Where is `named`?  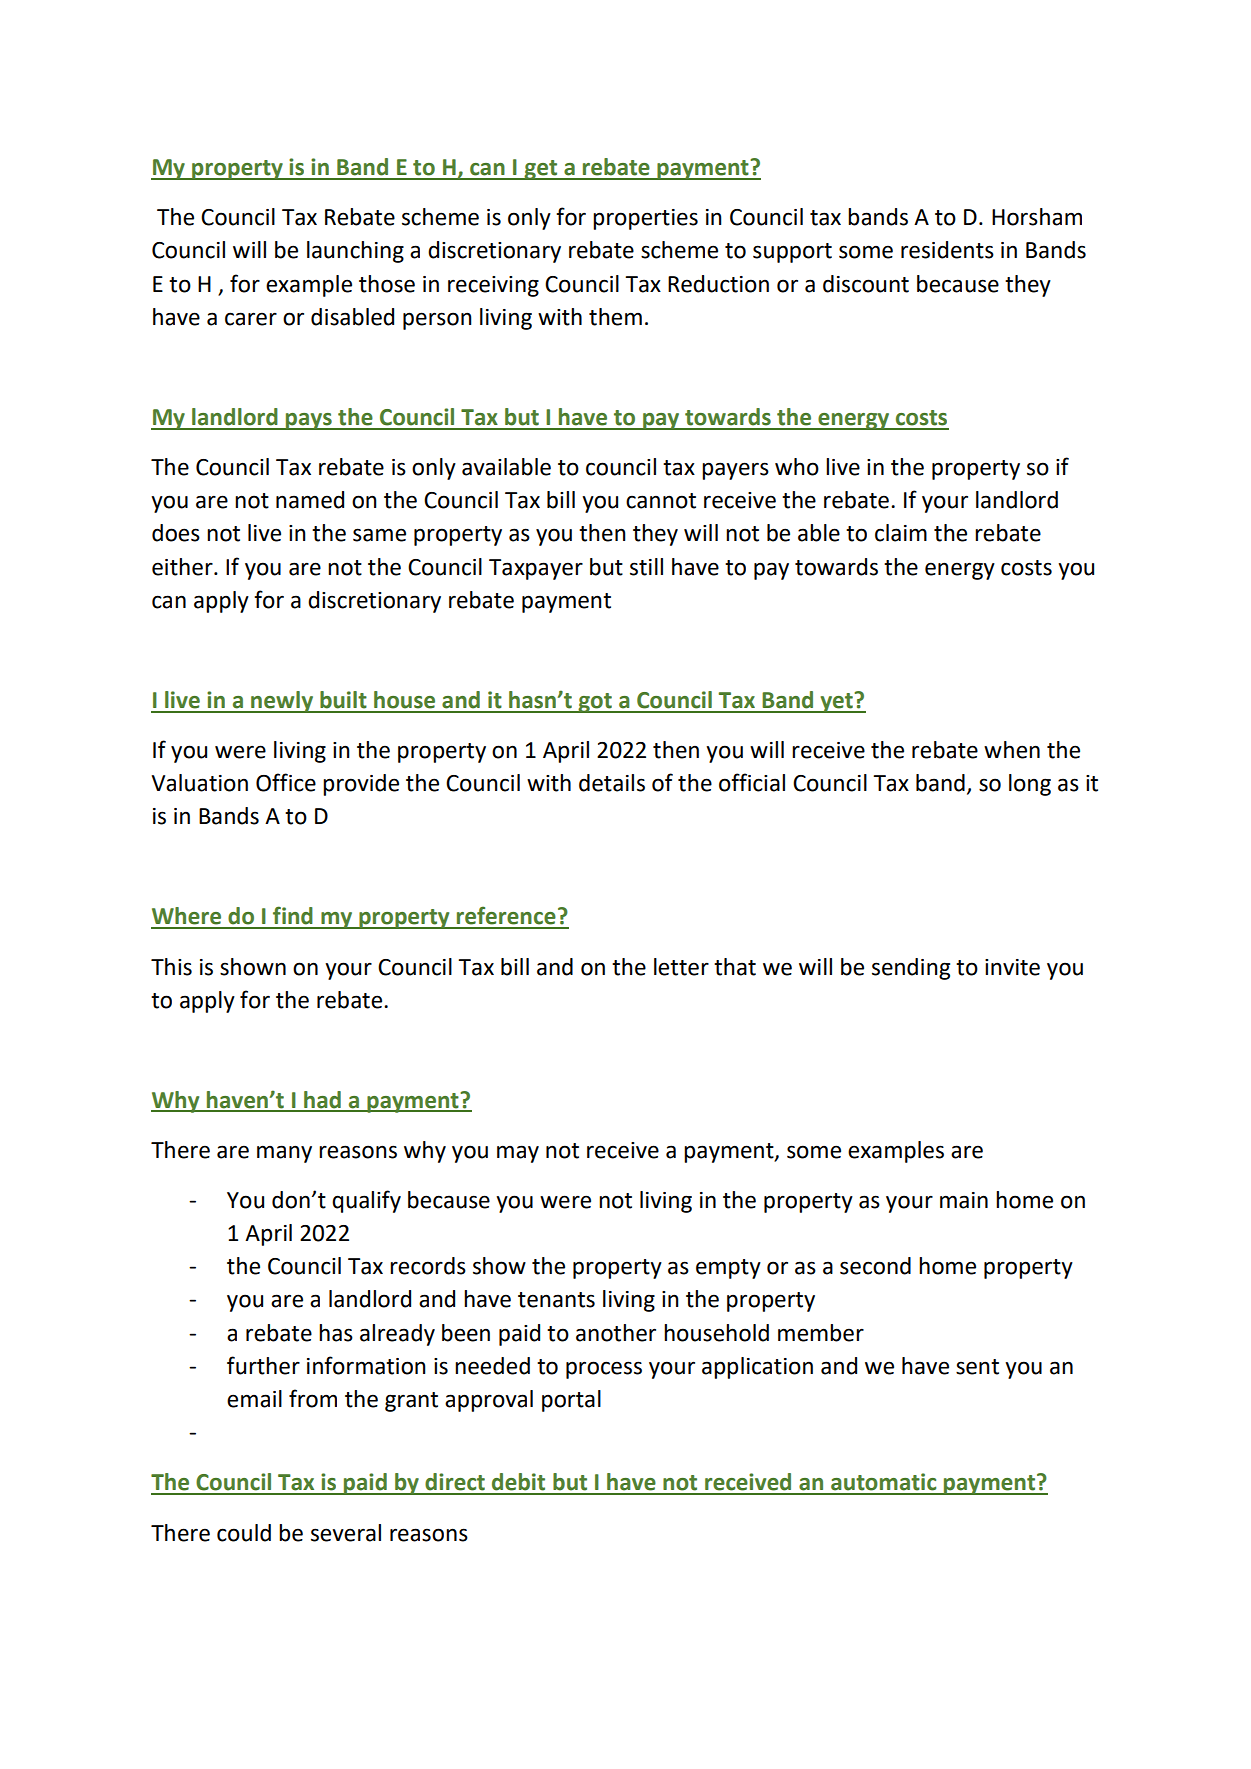 named is located at coordinates (310, 500).
